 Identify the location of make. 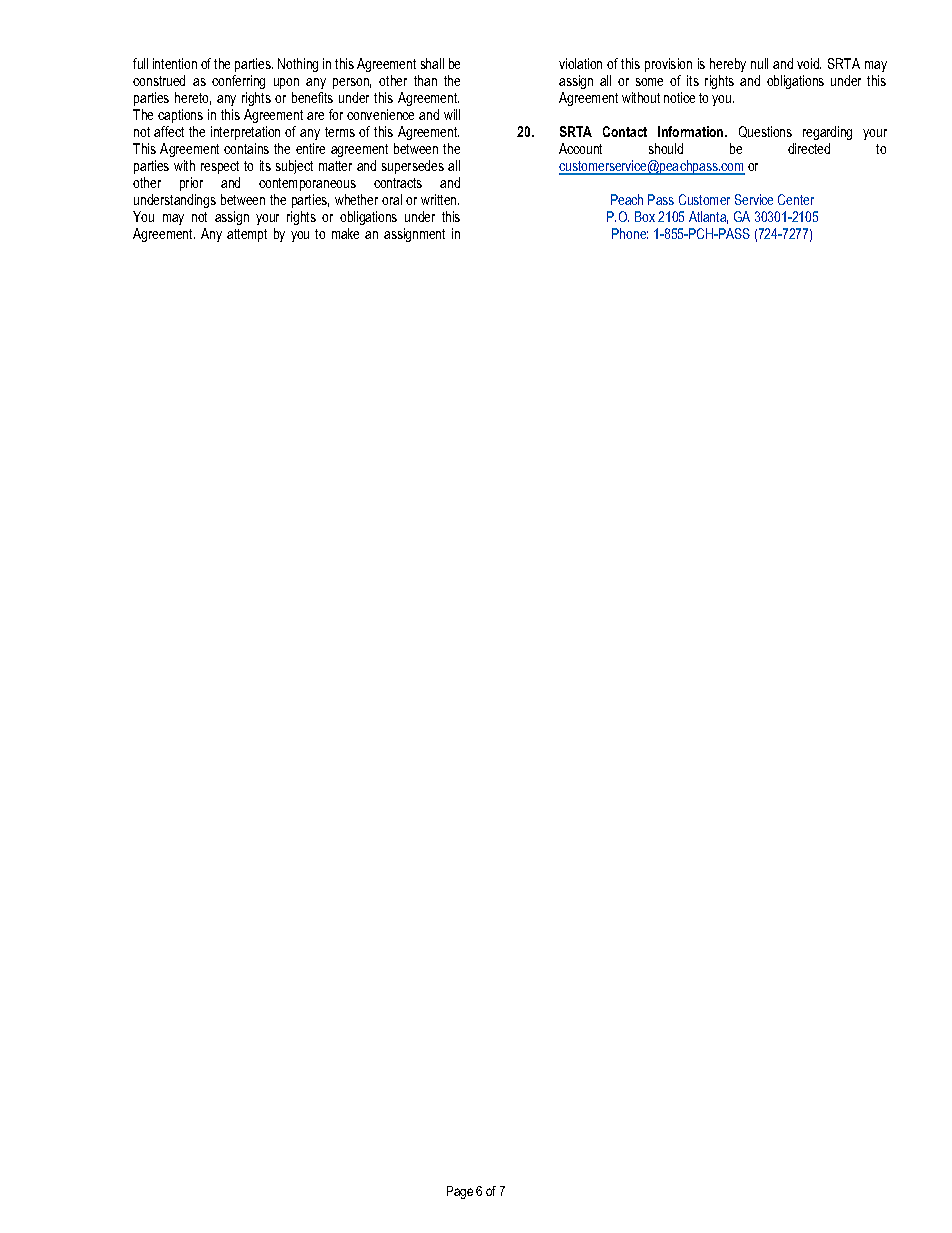
(345, 233).
